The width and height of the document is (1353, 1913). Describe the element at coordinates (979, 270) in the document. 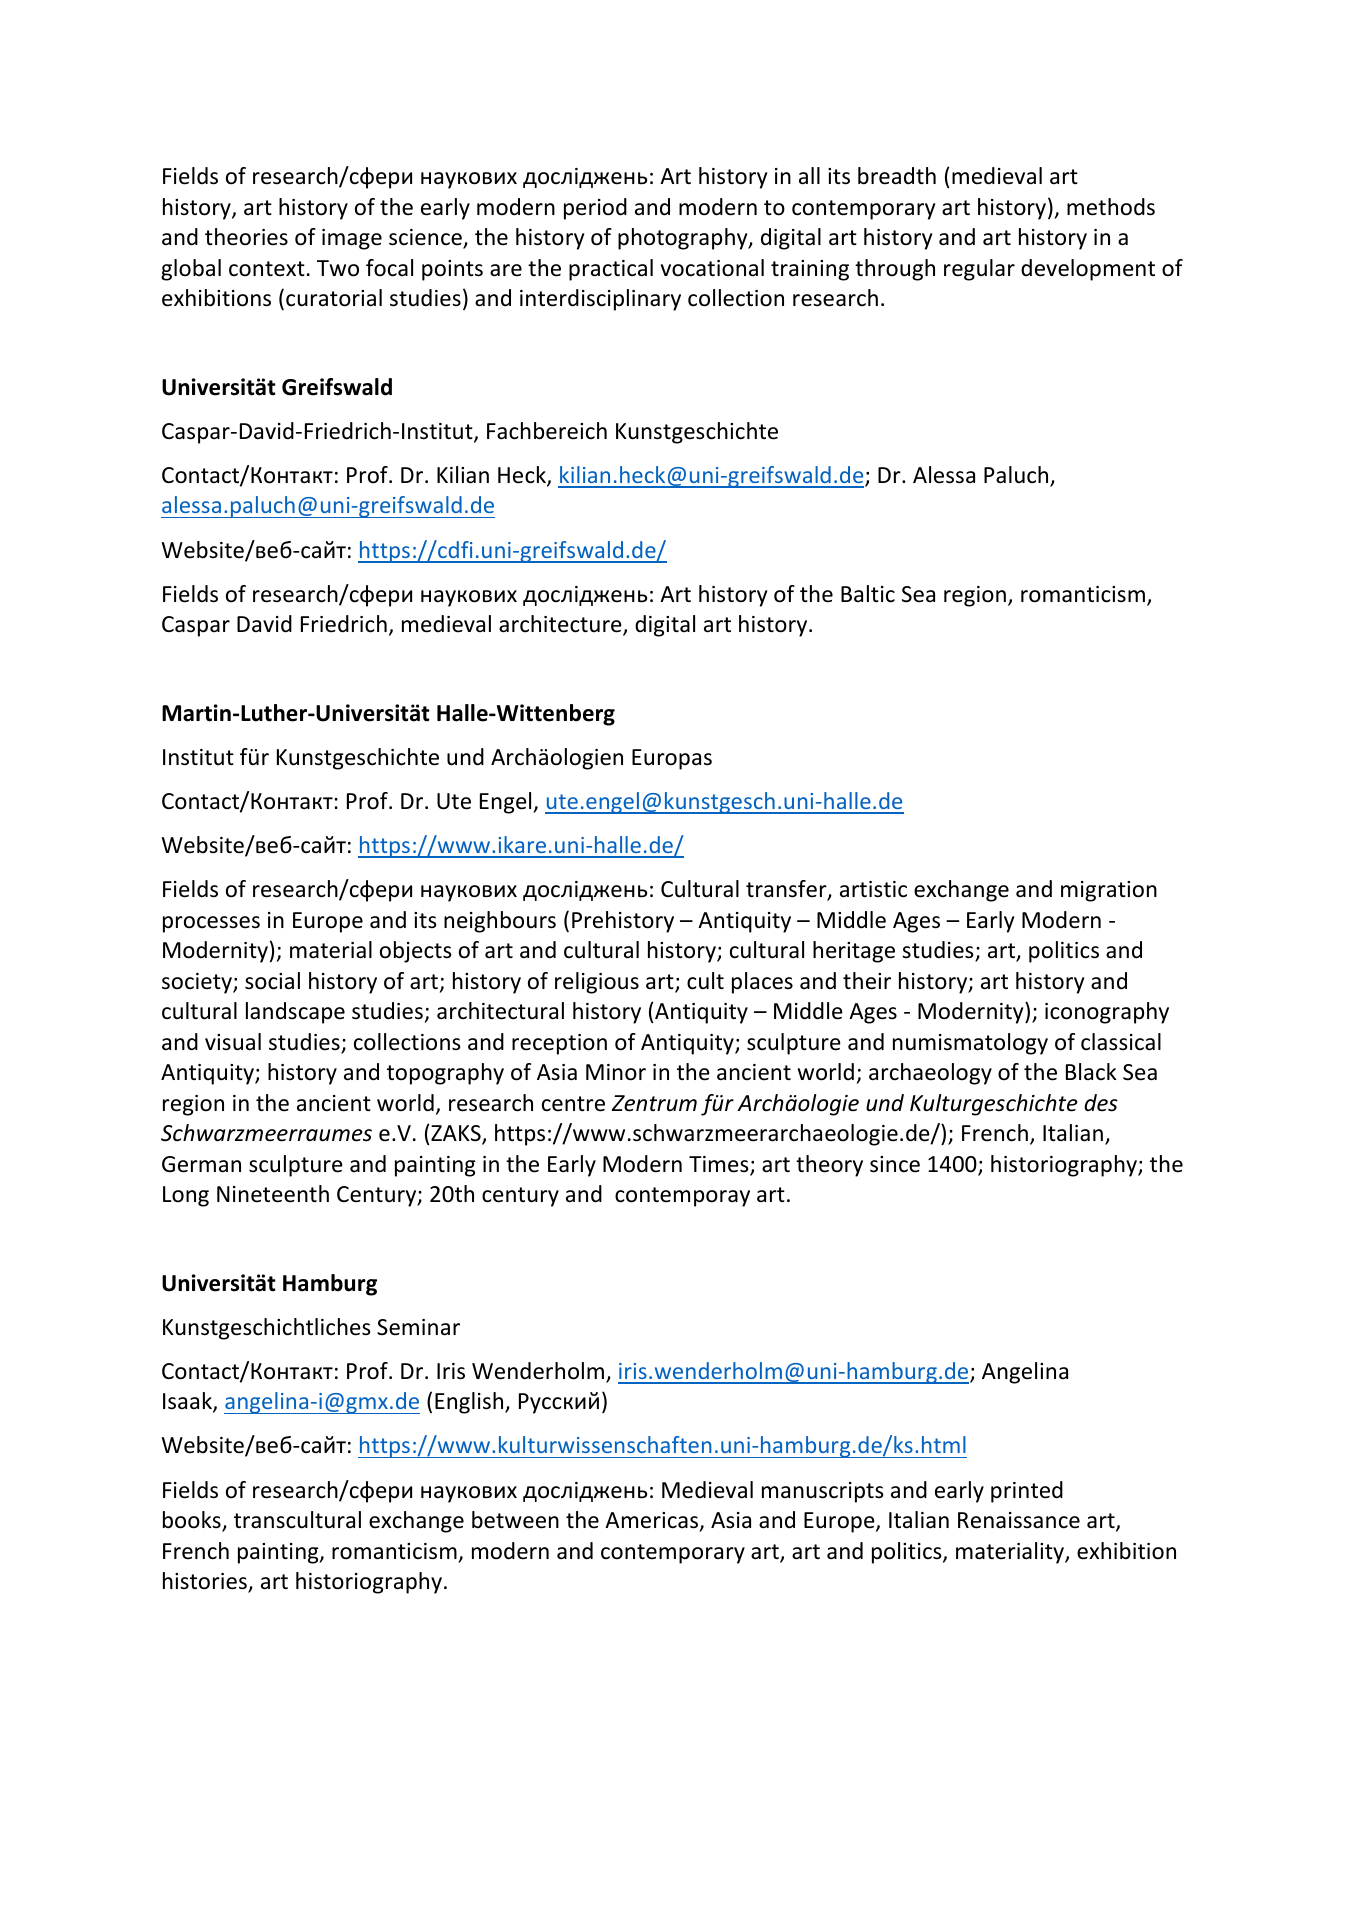

I see `regular` at that location.
